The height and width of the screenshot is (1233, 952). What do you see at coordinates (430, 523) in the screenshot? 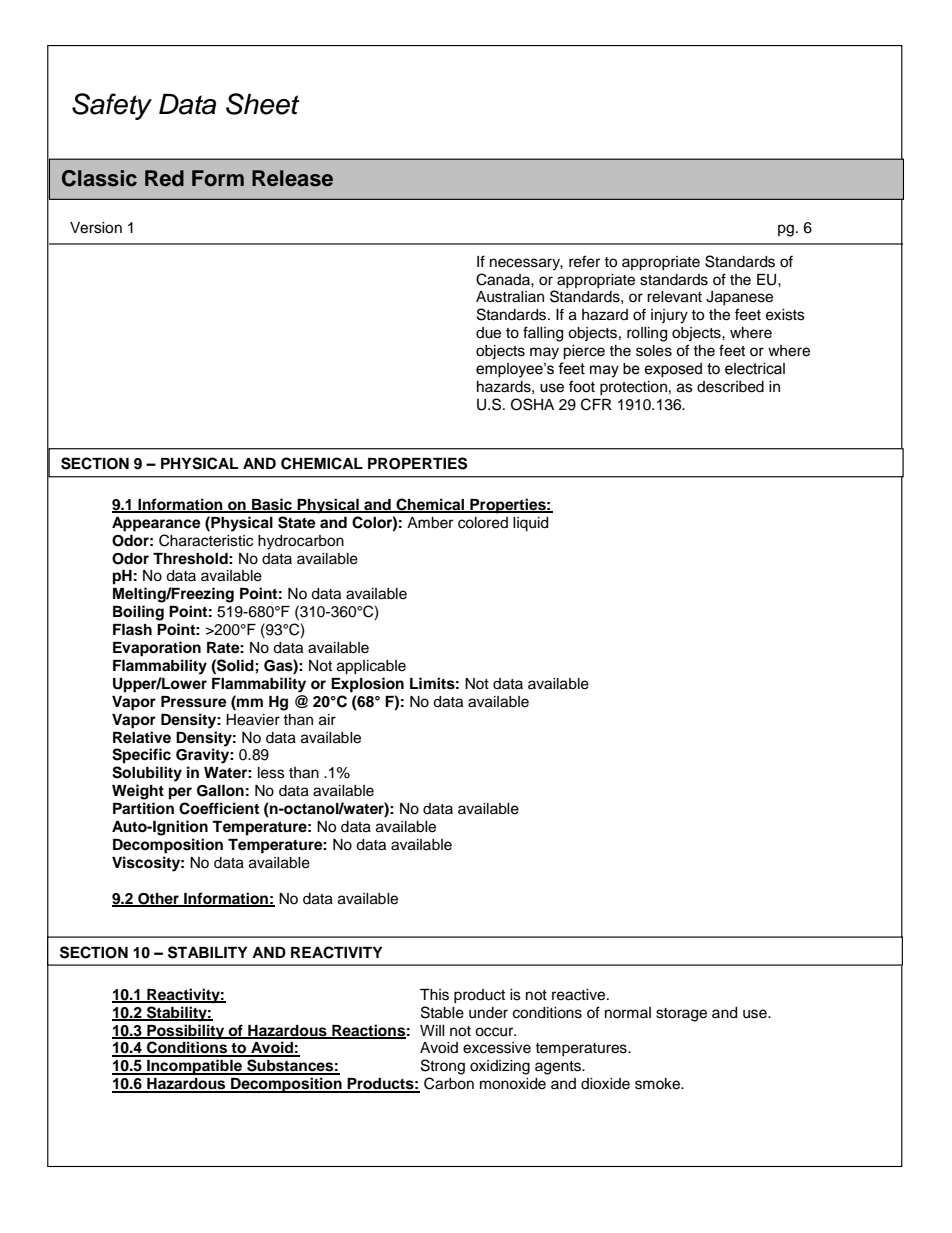
I see `Amber` at bounding box center [430, 523].
